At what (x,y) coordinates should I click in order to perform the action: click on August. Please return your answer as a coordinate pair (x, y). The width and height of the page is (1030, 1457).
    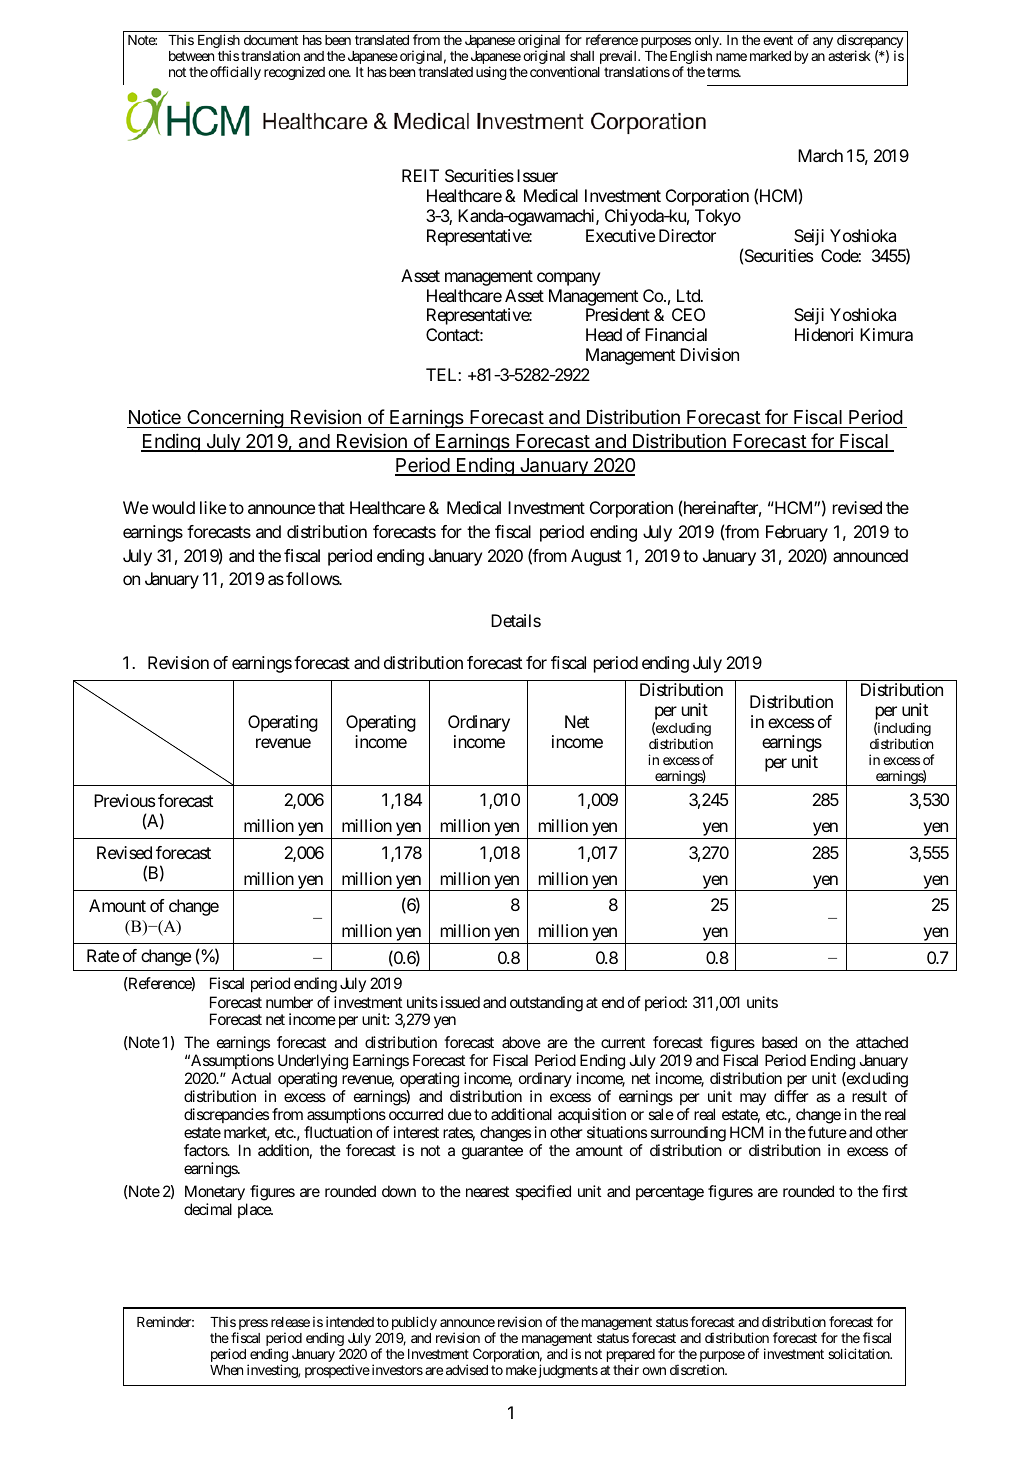
    Looking at the image, I should click on (596, 557).
